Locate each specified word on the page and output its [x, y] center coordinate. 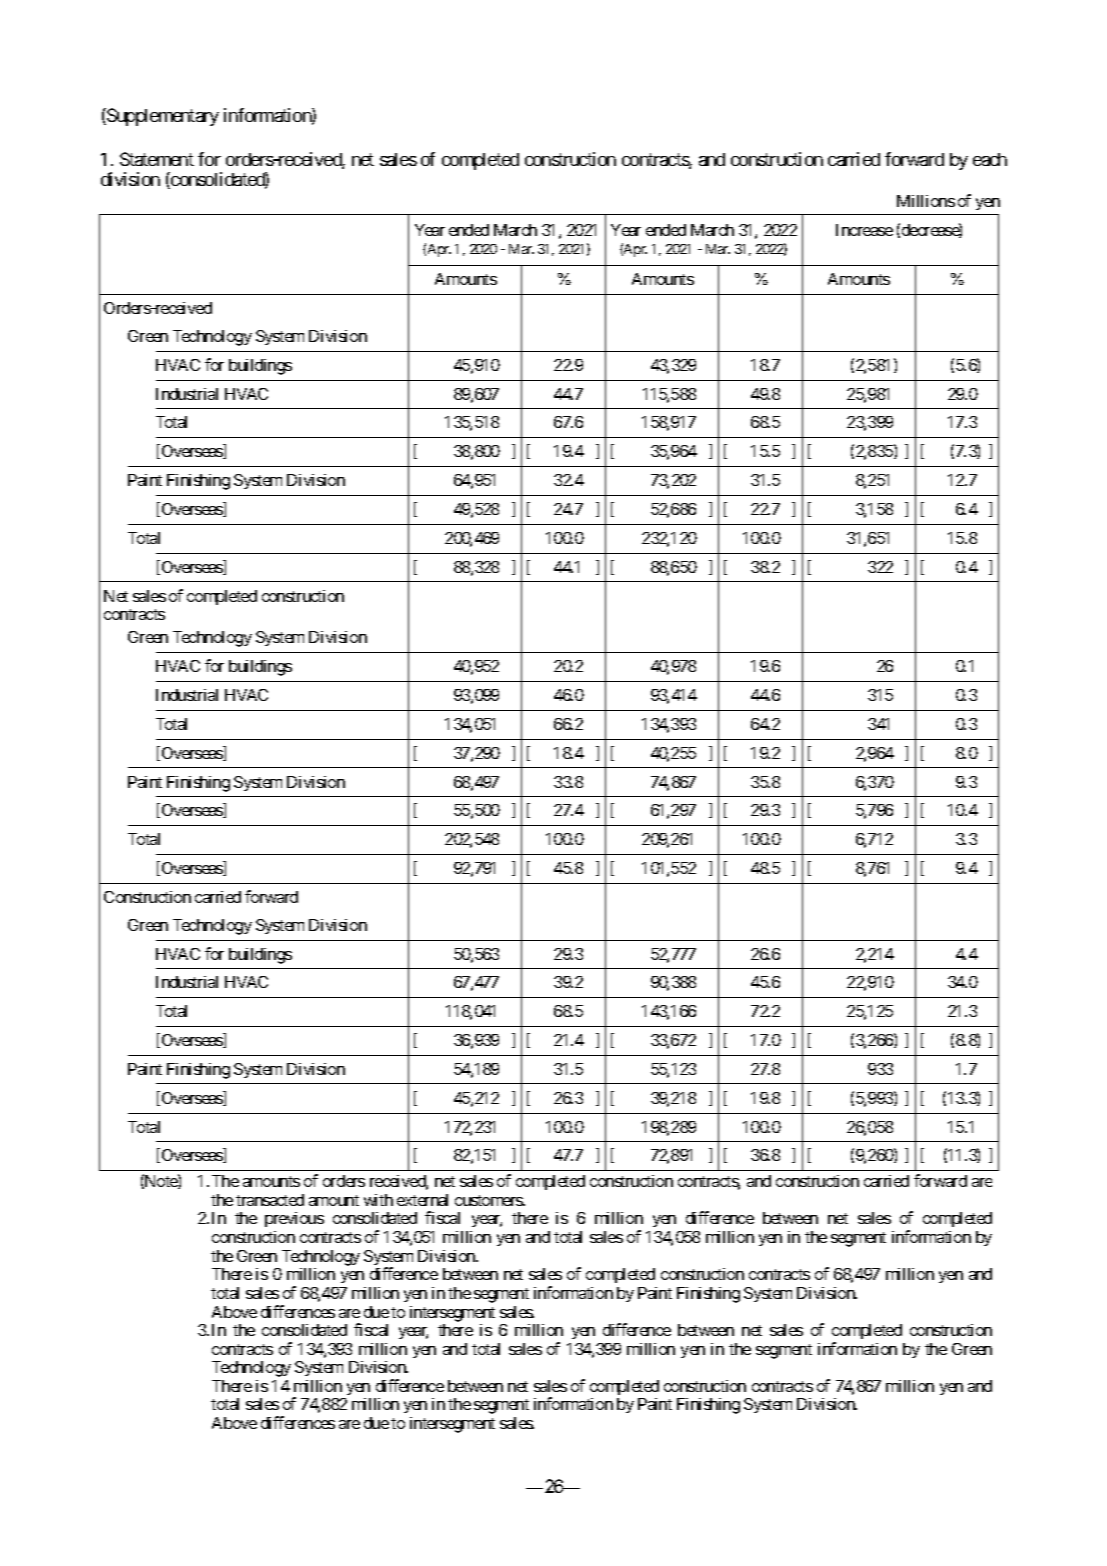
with [378, 1200]
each [990, 159]
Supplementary [162, 117]
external [422, 1200]
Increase [864, 230]
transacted [270, 1200]
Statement [157, 159]
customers [489, 1200]
